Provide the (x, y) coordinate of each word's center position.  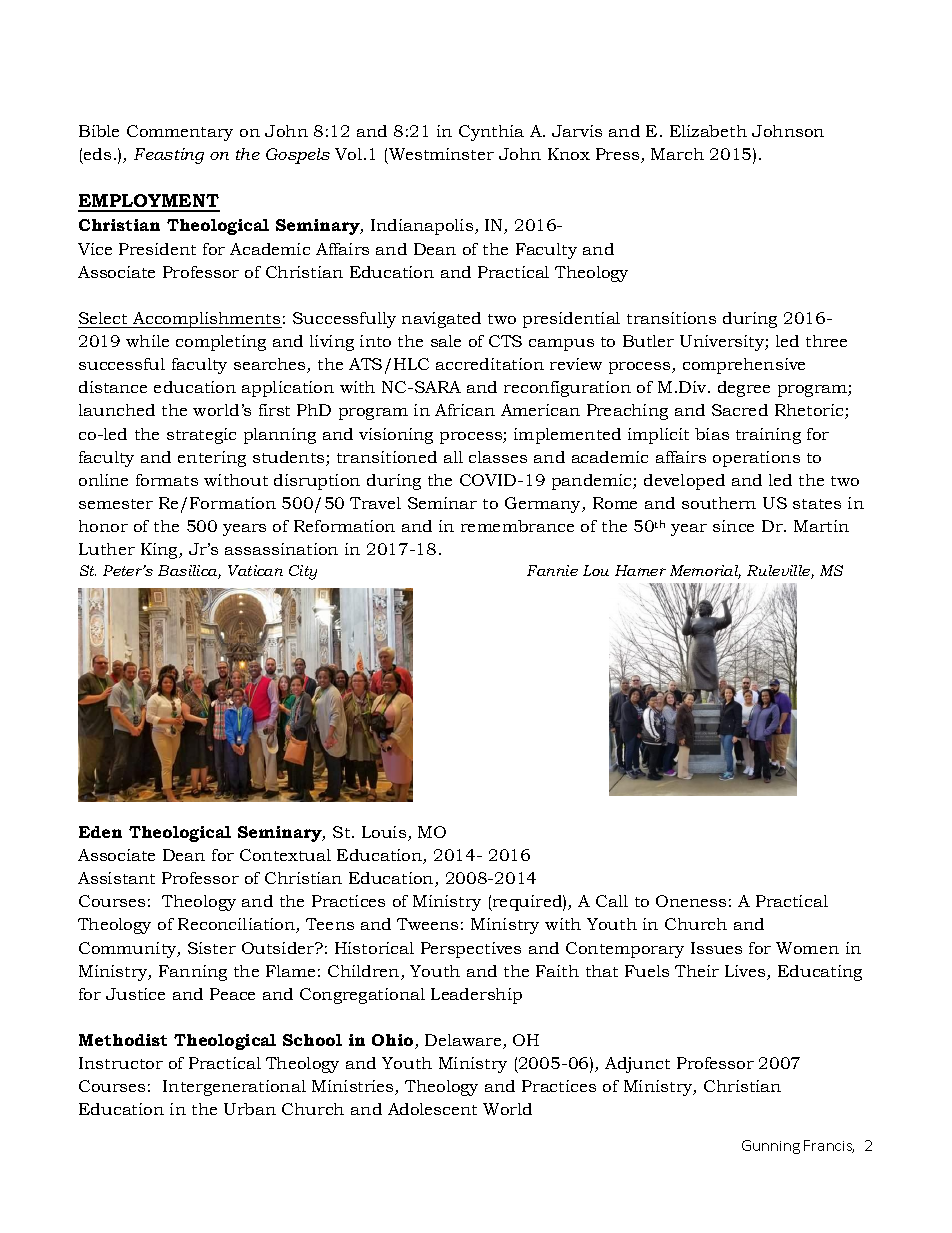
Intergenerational (234, 1088)
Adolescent (432, 1109)
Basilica (189, 572)
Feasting (169, 156)
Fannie (552, 570)
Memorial (705, 572)
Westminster (441, 154)
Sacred (740, 410)
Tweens (427, 924)
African (465, 410)
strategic (201, 436)
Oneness (691, 901)
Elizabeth (708, 131)
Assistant (116, 878)
